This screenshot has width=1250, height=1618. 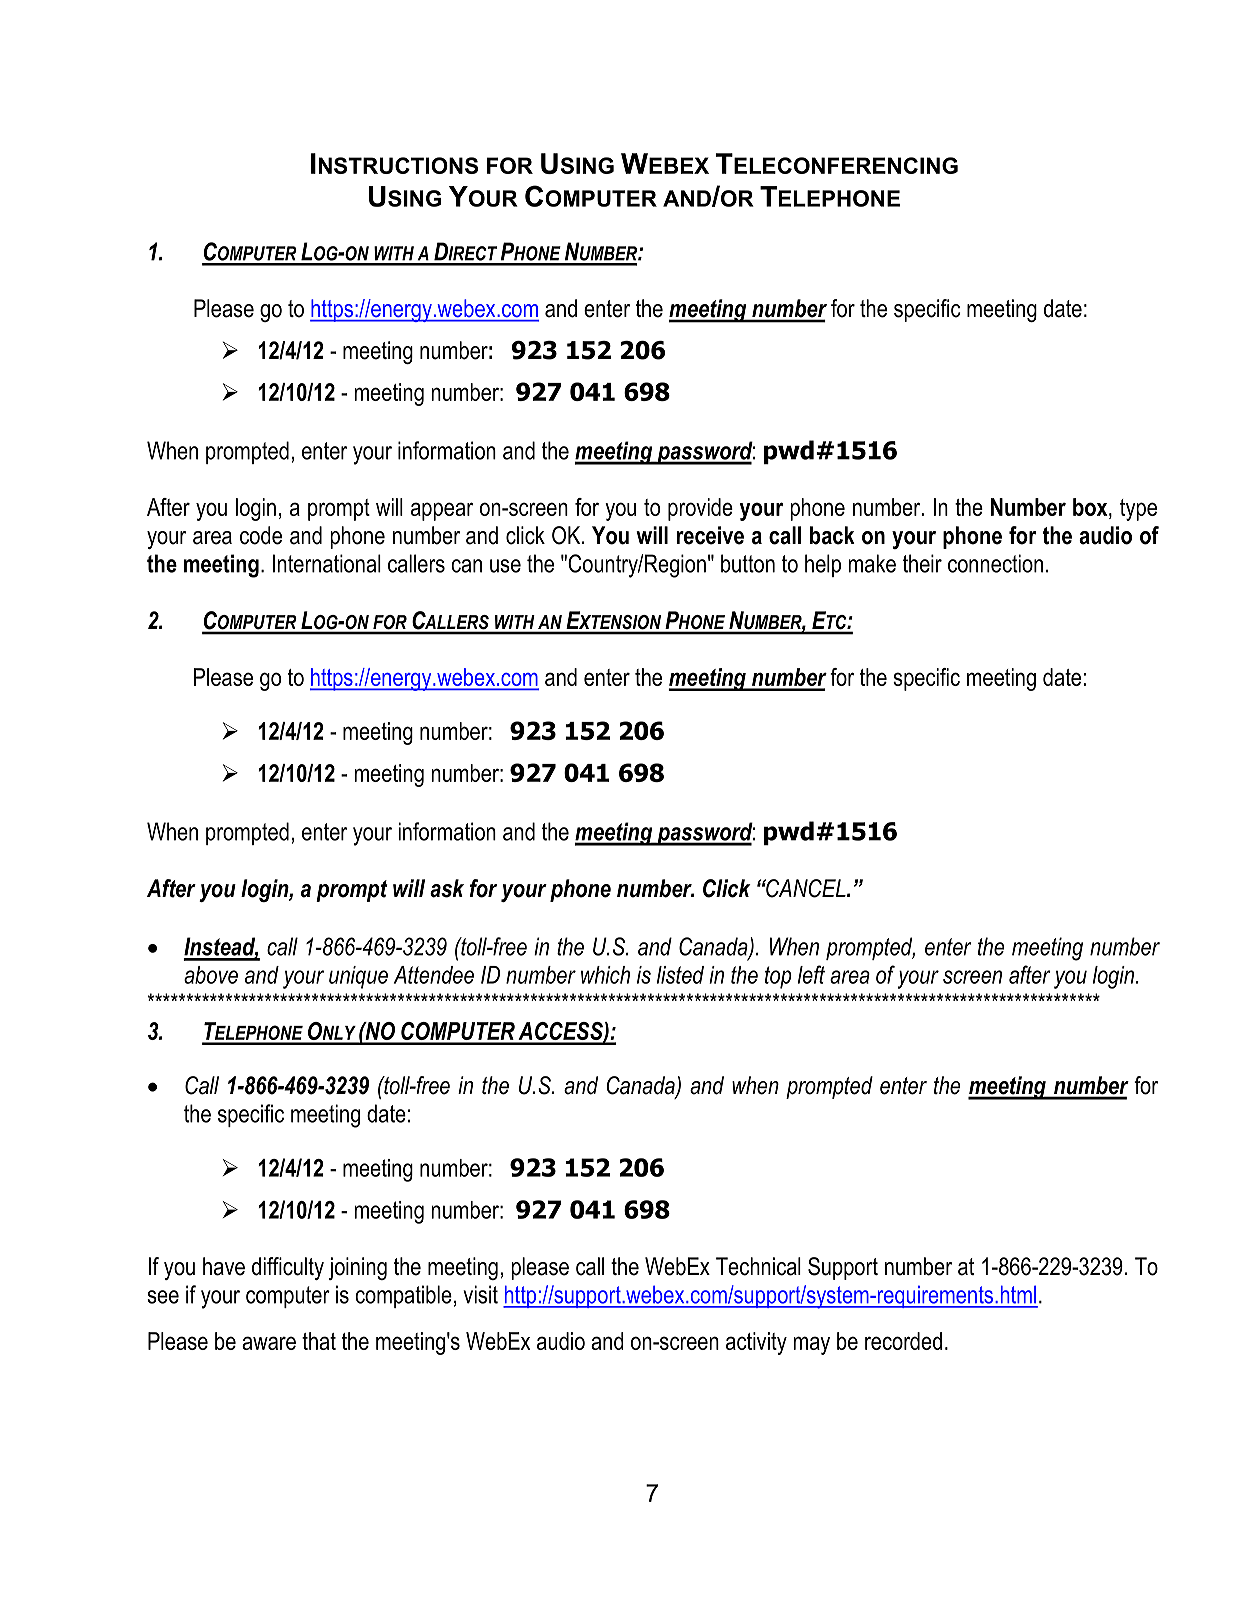 I want to click on which, so click(x=605, y=975).
